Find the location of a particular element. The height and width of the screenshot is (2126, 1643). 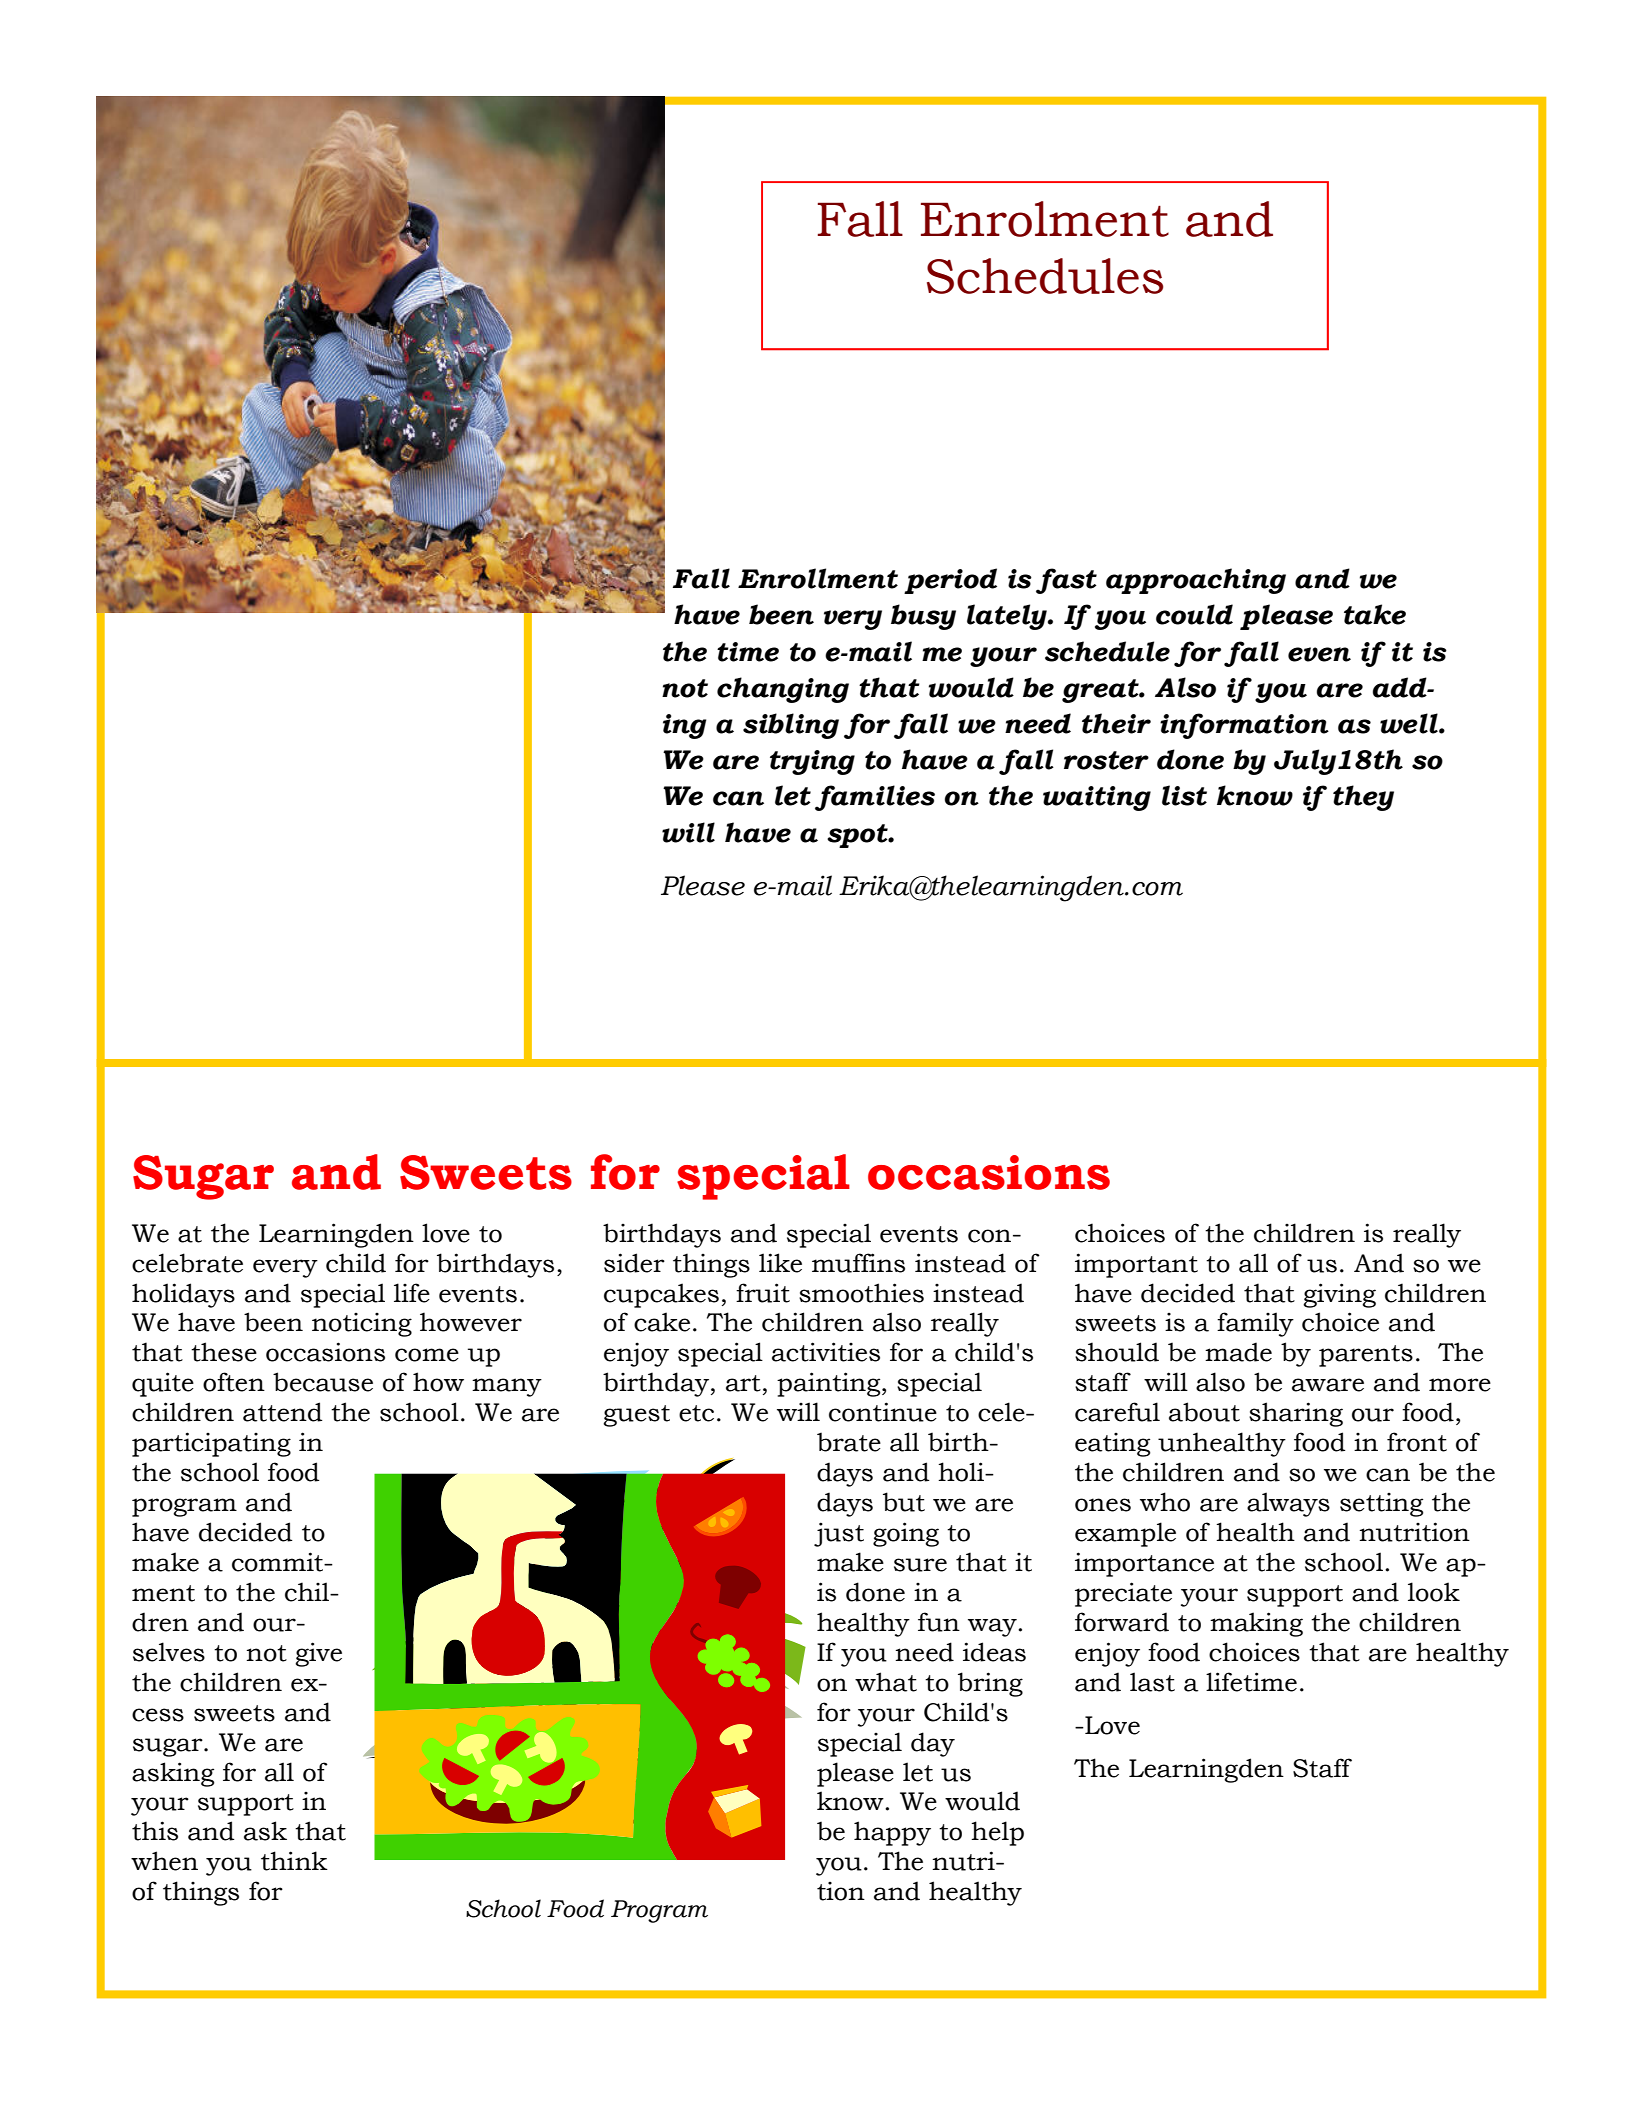

busy is located at coordinates (923, 617).
